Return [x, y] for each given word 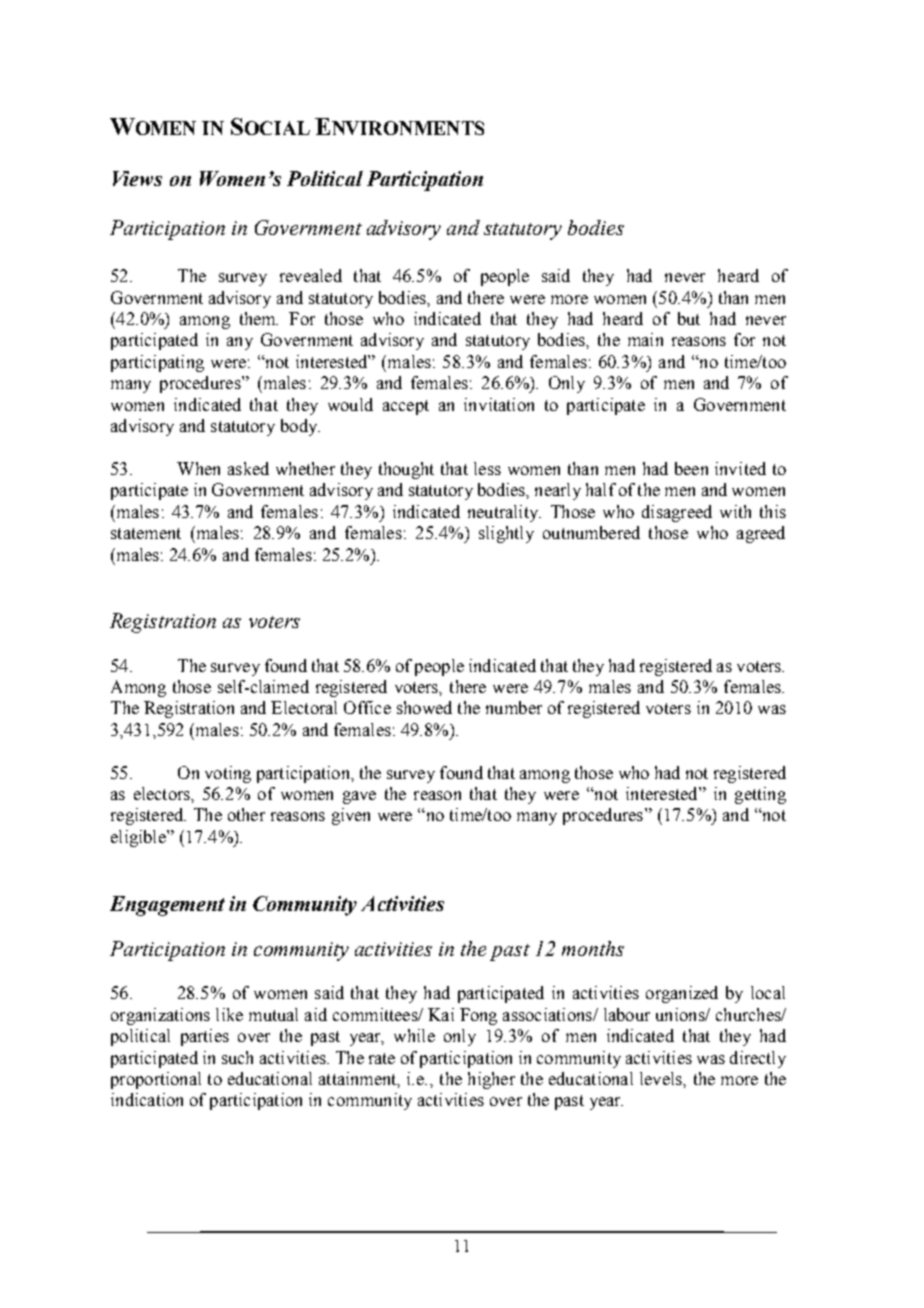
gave [359, 797]
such [237, 1057]
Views [137, 178]
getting [760, 795]
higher [491, 1080]
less [487, 468]
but [689, 318]
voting [228, 774]
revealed [311, 275]
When [198, 468]
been [691, 468]
